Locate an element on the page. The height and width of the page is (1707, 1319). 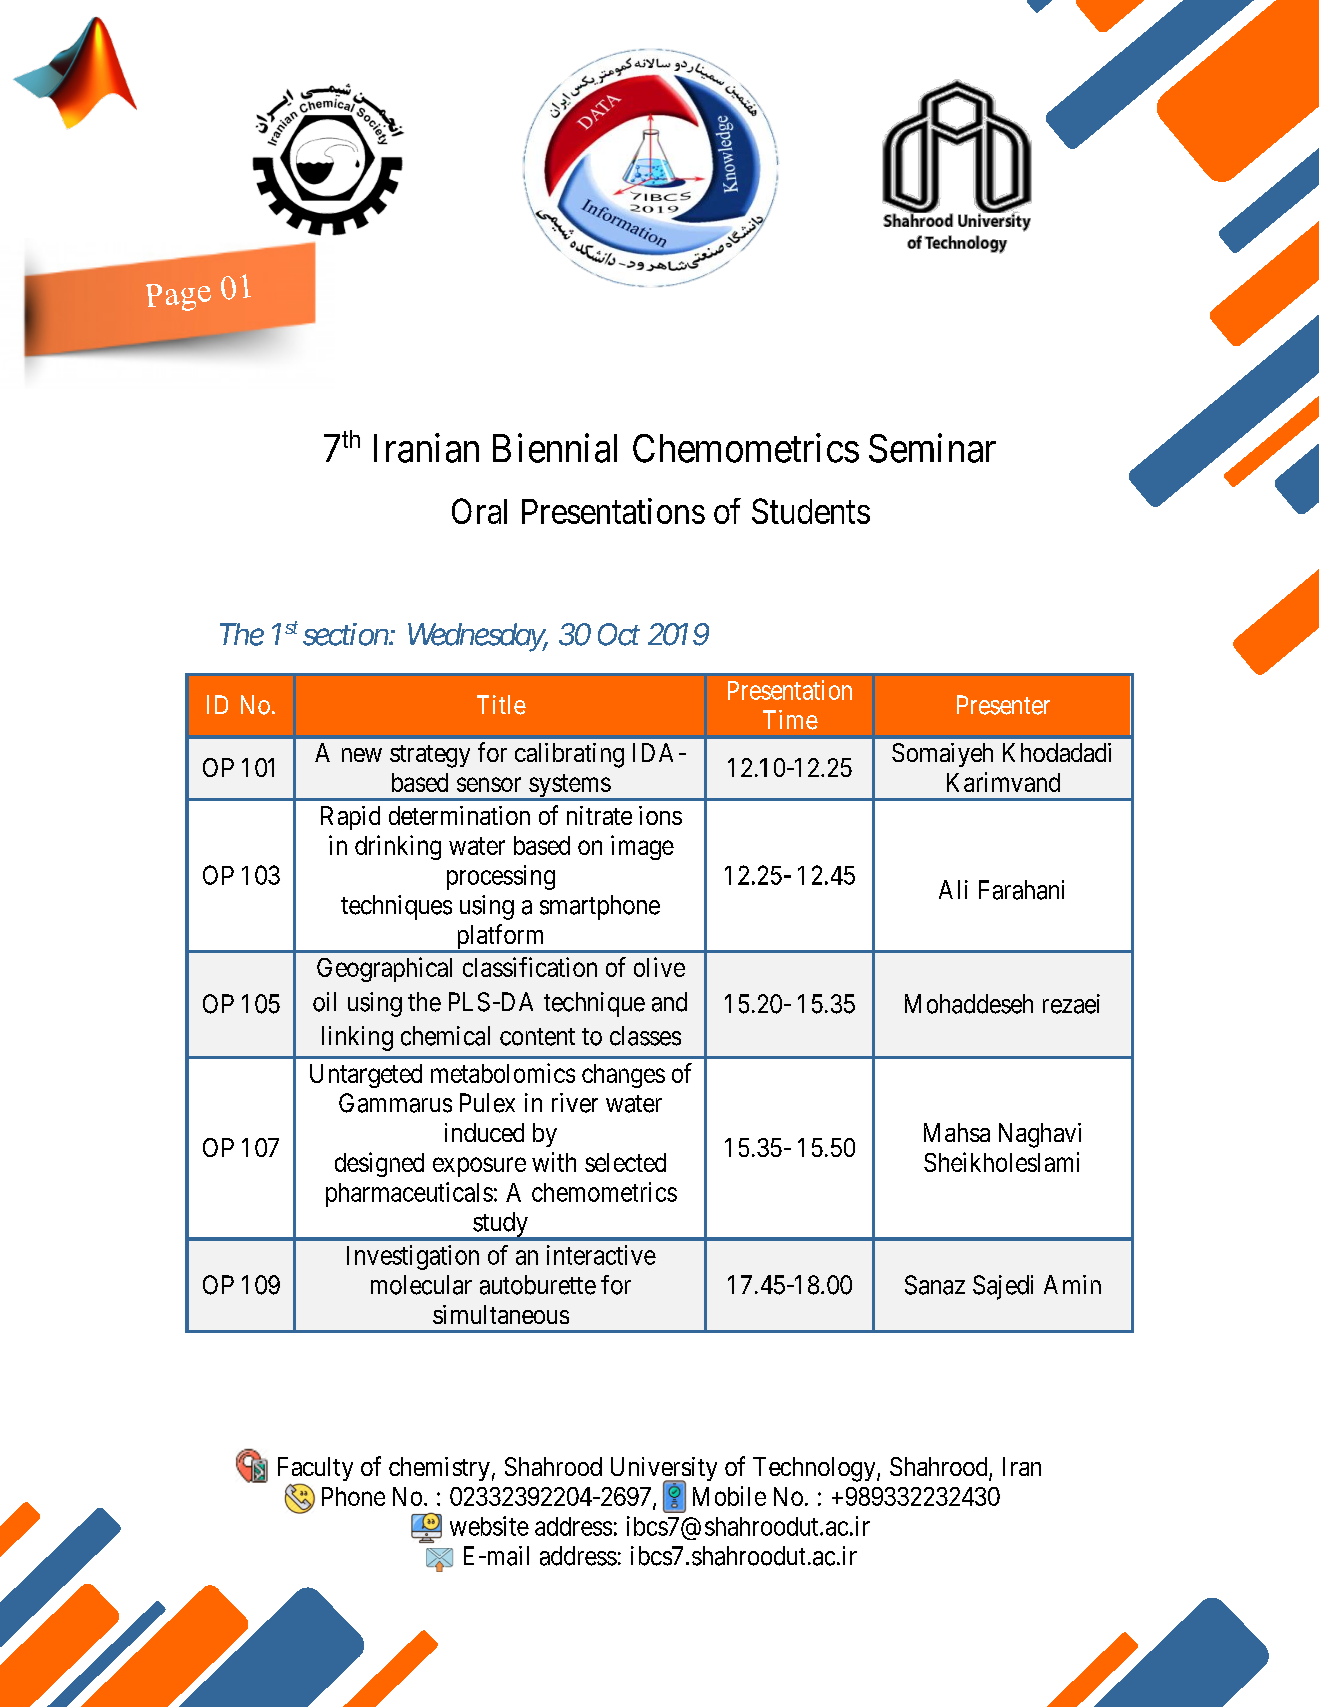
Oral is located at coordinates (479, 511).
